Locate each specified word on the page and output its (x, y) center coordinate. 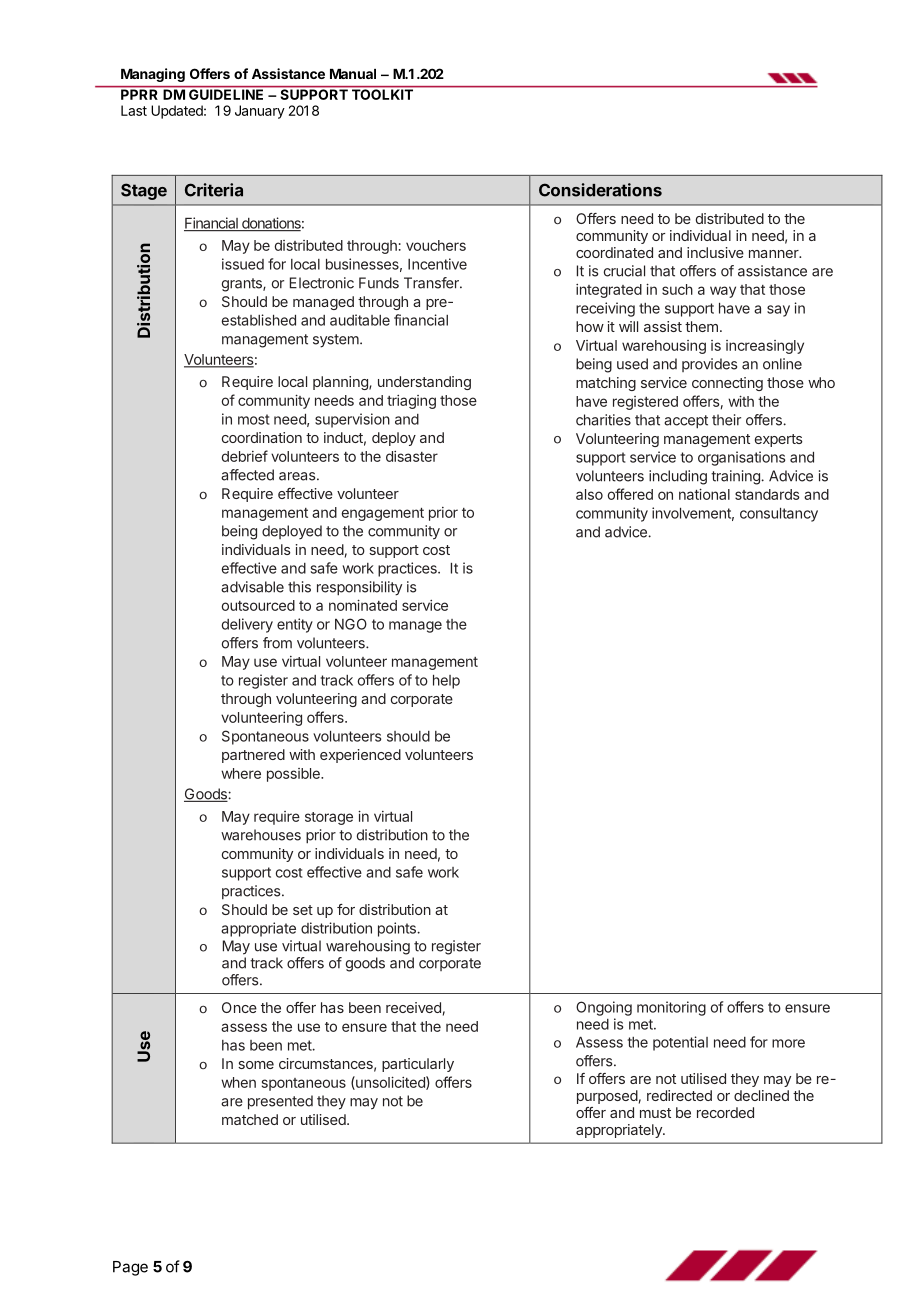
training (736, 477)
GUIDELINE (226, 93)
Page (130, 1268)
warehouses (261, 835)
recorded (725, 1112)
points (398, 929)
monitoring (671, 1008)
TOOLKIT (382, 93)
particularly (418, 1065)
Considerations (600, 190)
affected (247, 475)
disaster (412, 456)
